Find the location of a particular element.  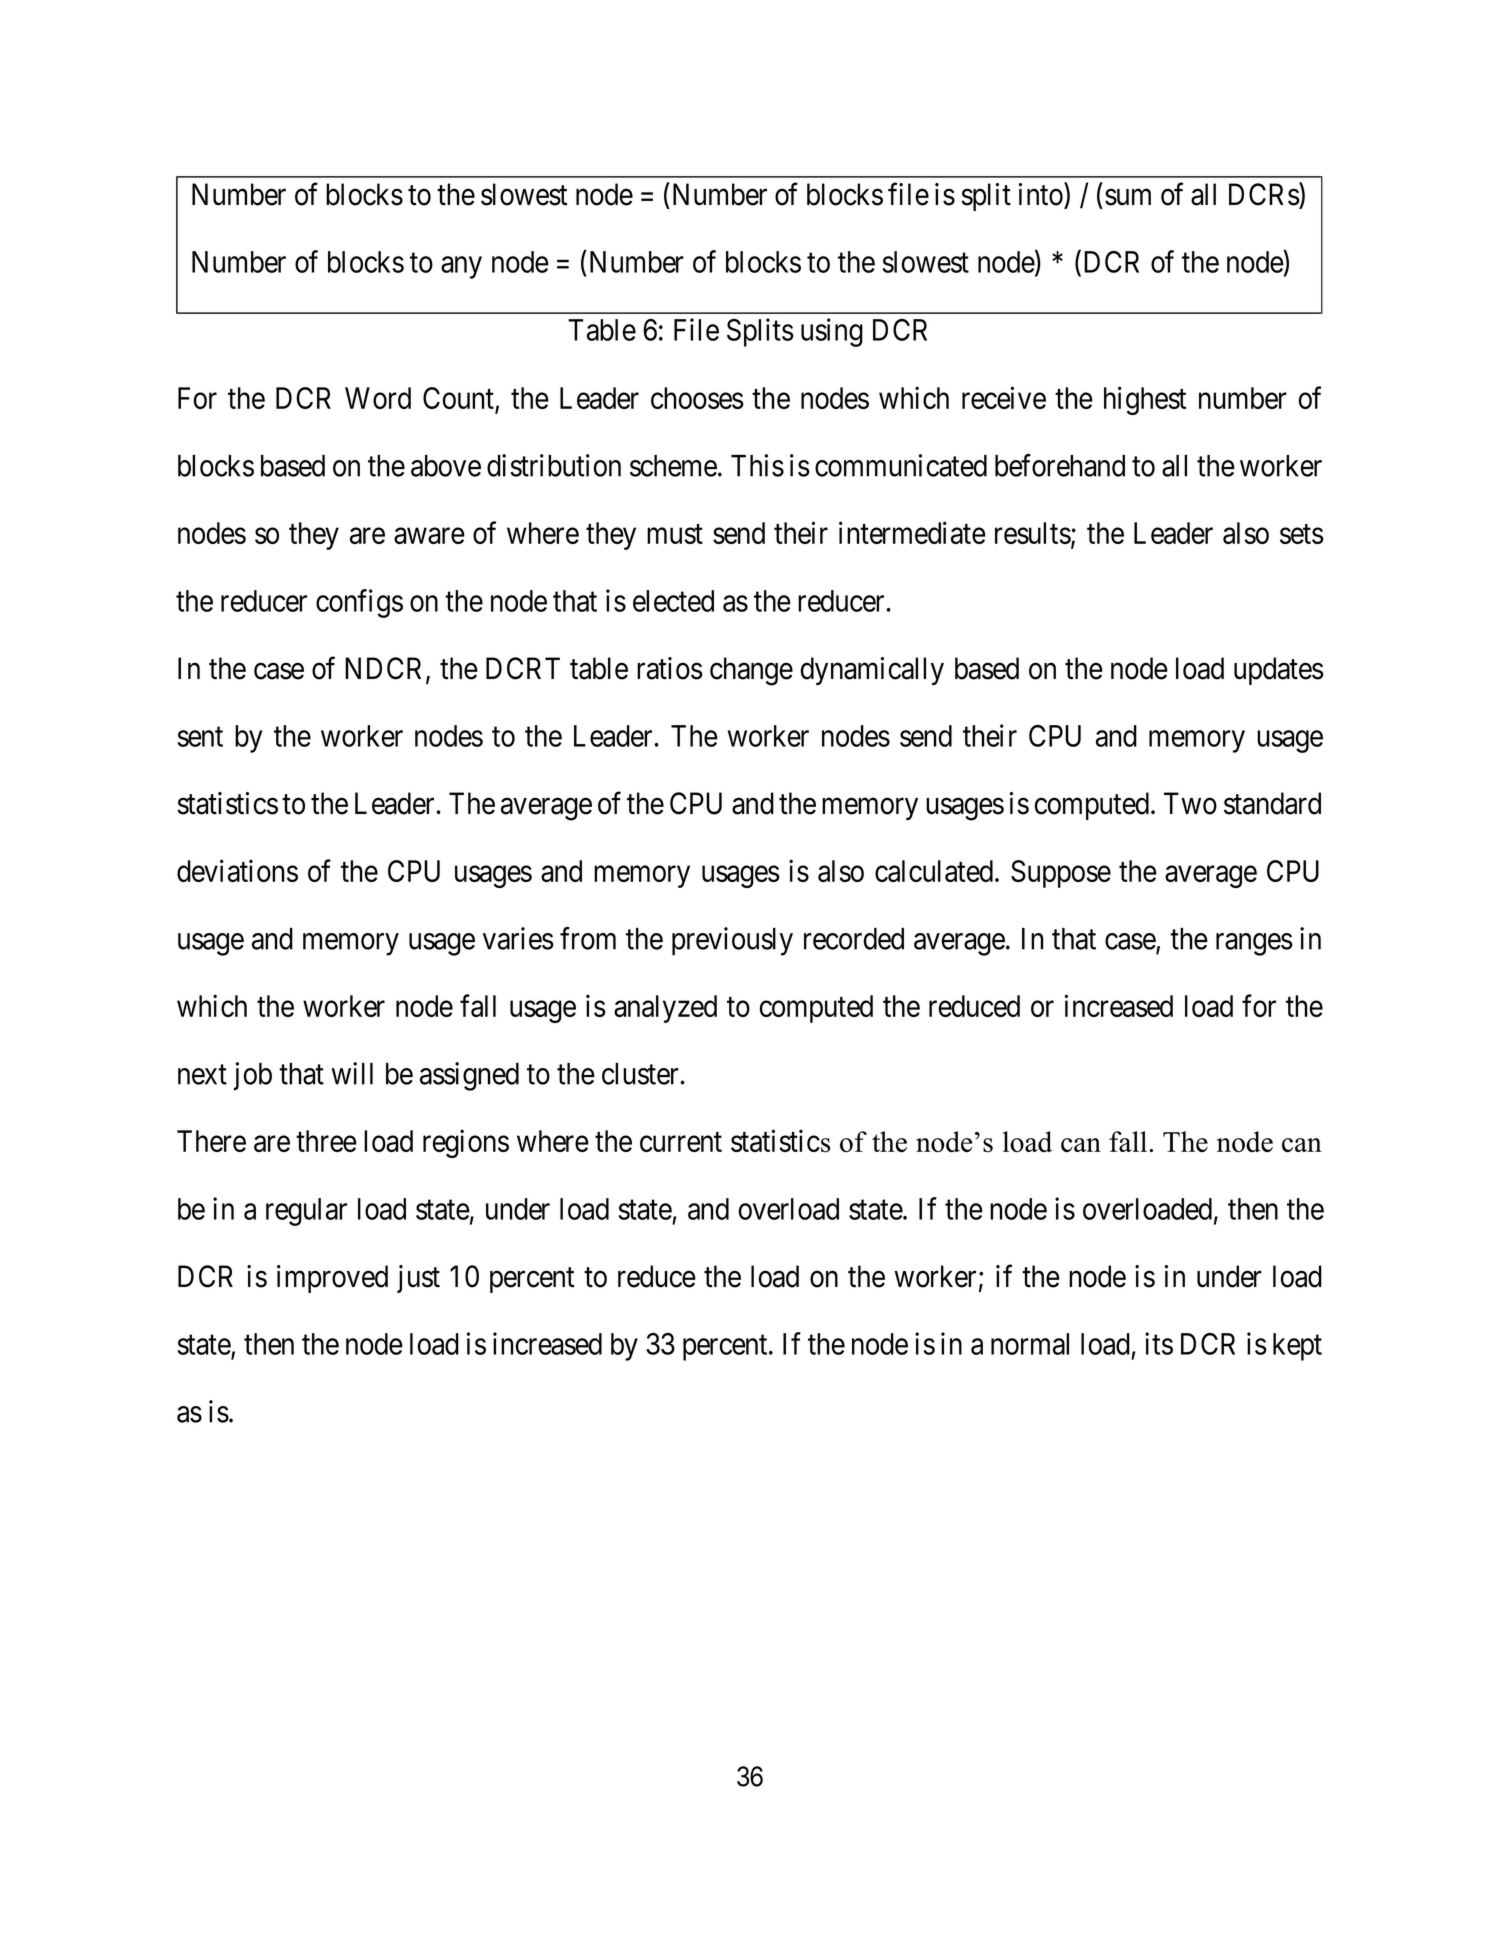

sets is located at coordinates (1302, 534).
